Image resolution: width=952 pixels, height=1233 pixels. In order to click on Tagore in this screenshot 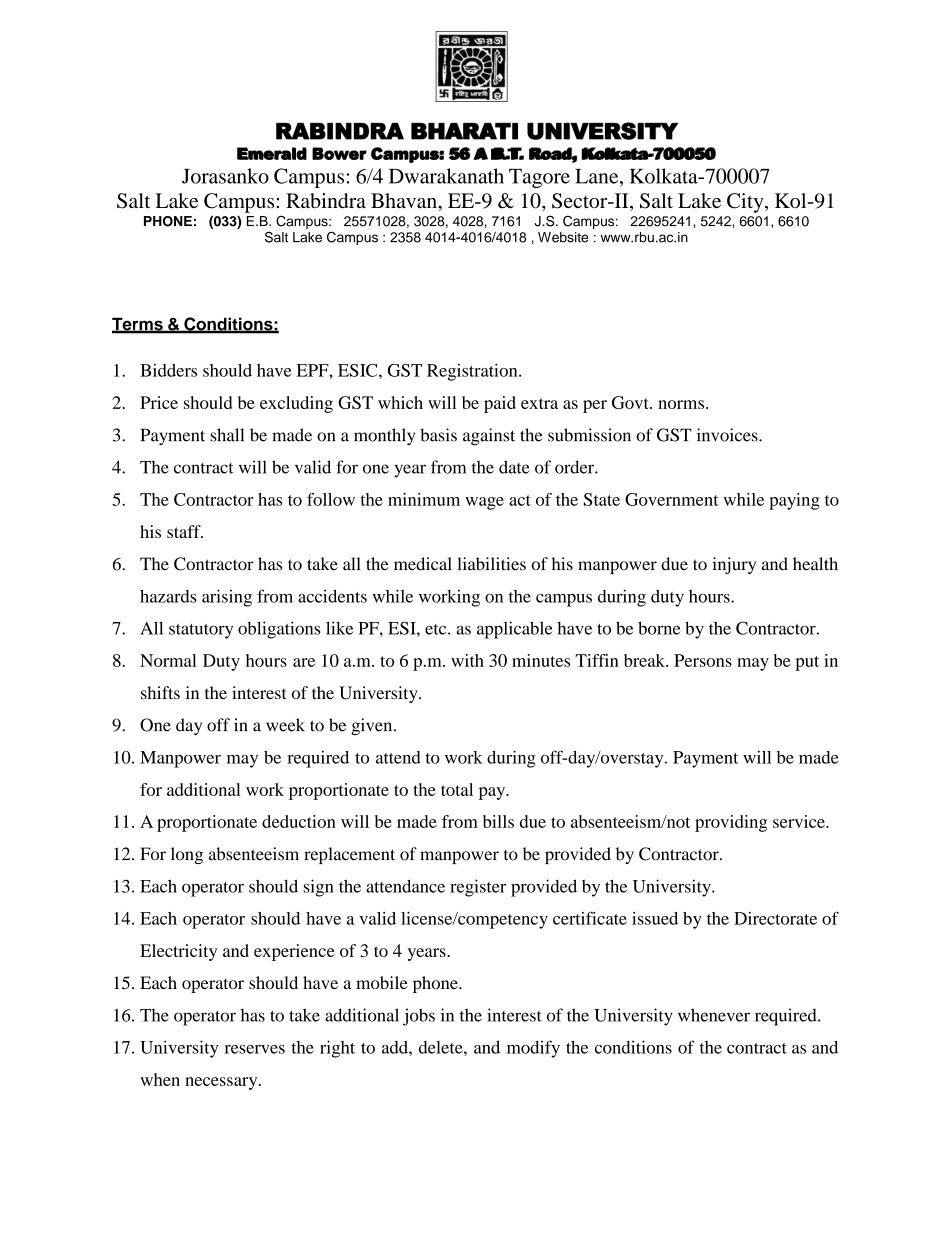, I will do `click(539, 178)`.
